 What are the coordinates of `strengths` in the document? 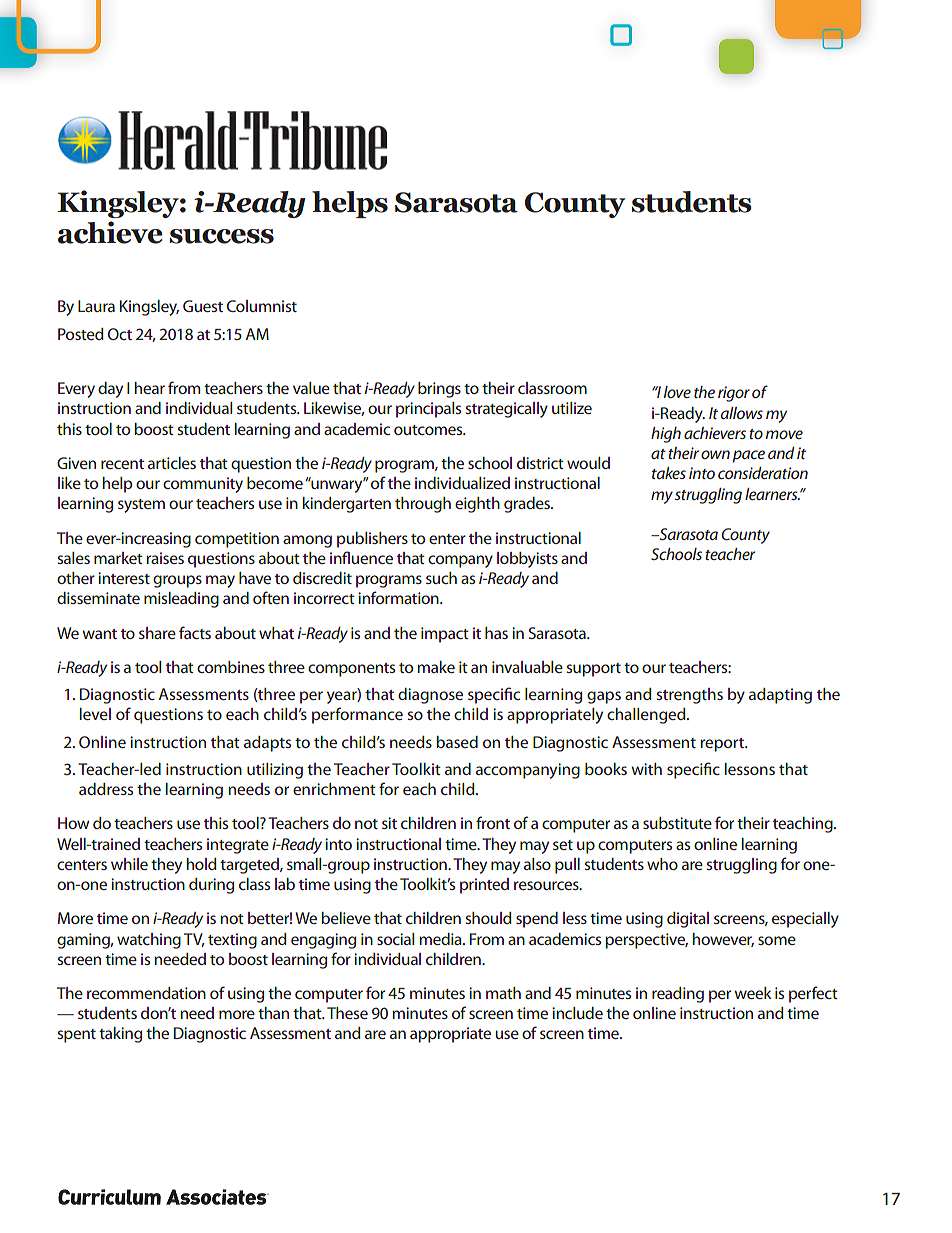 It's located at (689, 696).
